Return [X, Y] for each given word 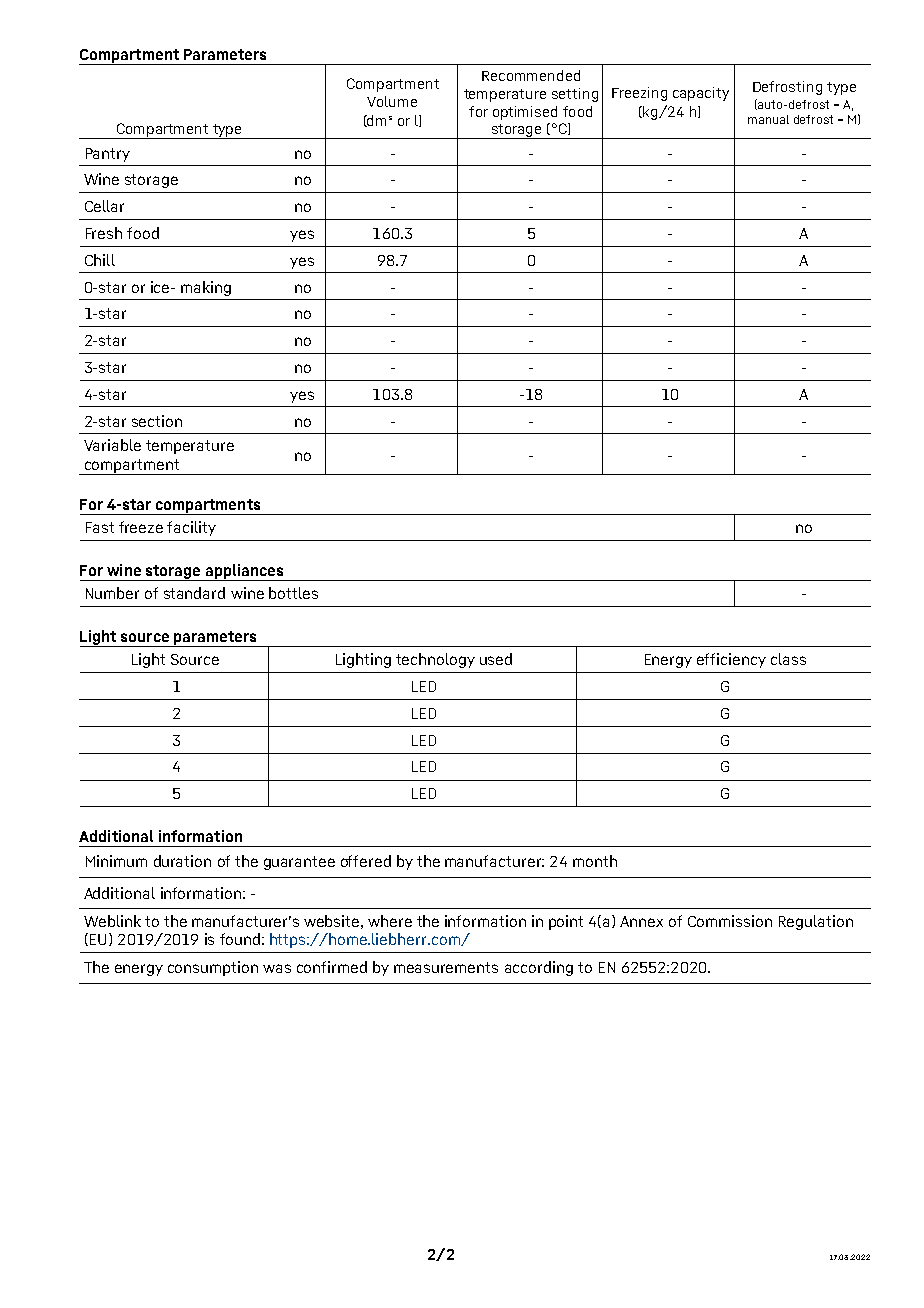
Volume [392, 101]
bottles [293, 593]
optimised [525, 113]
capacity [701, 94]
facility [191, 528]
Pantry [108, 155]
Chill [100, 260]
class [788, 659]
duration [182, 861]
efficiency [731, 660]
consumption [213, 968]
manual [768, 119]
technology [435, 660]
